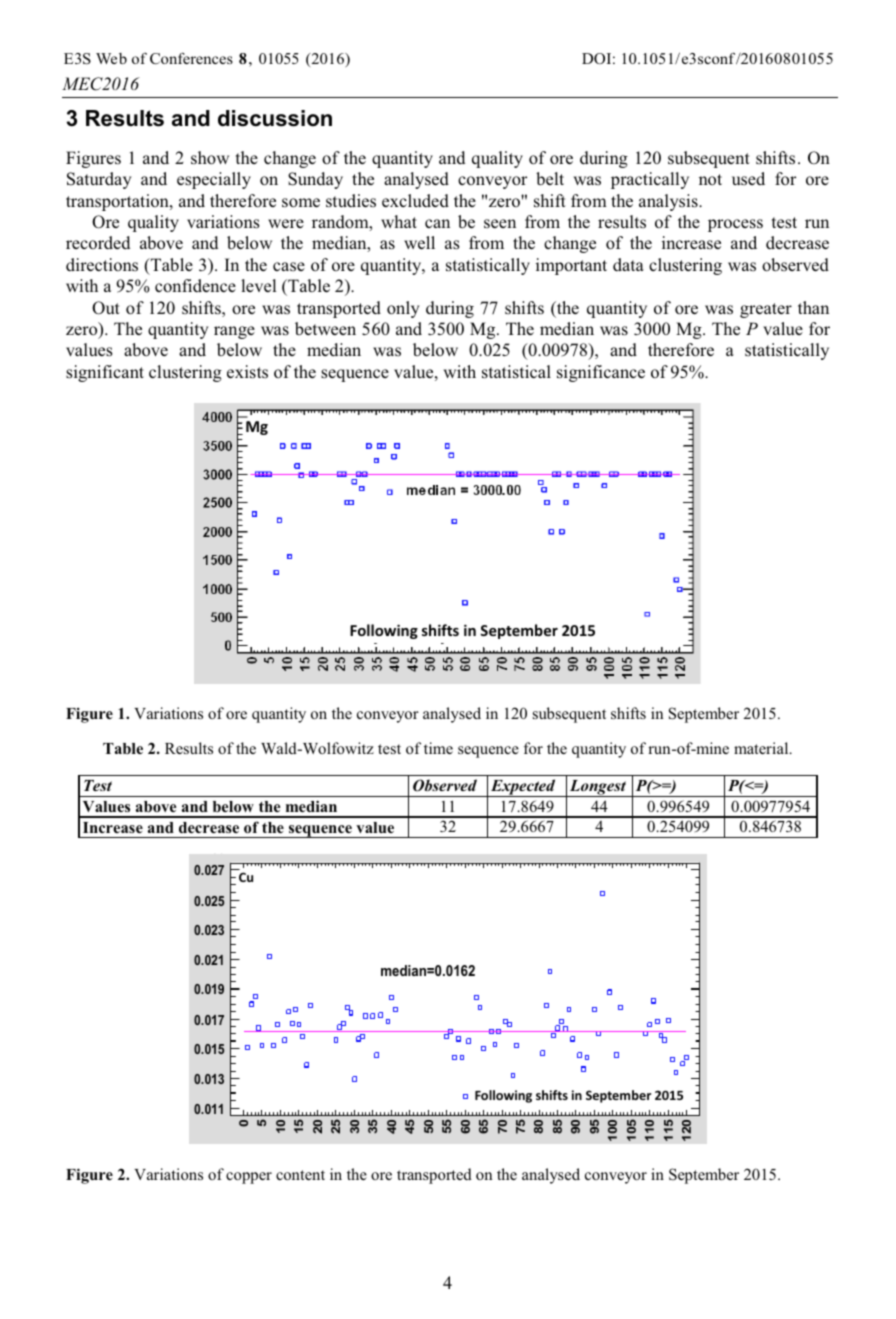 Image resolution: width=896 pixels, height=1319 pixels. Describe the element at coordinates (415, 201) in the image. I see `excluded` at that location.
